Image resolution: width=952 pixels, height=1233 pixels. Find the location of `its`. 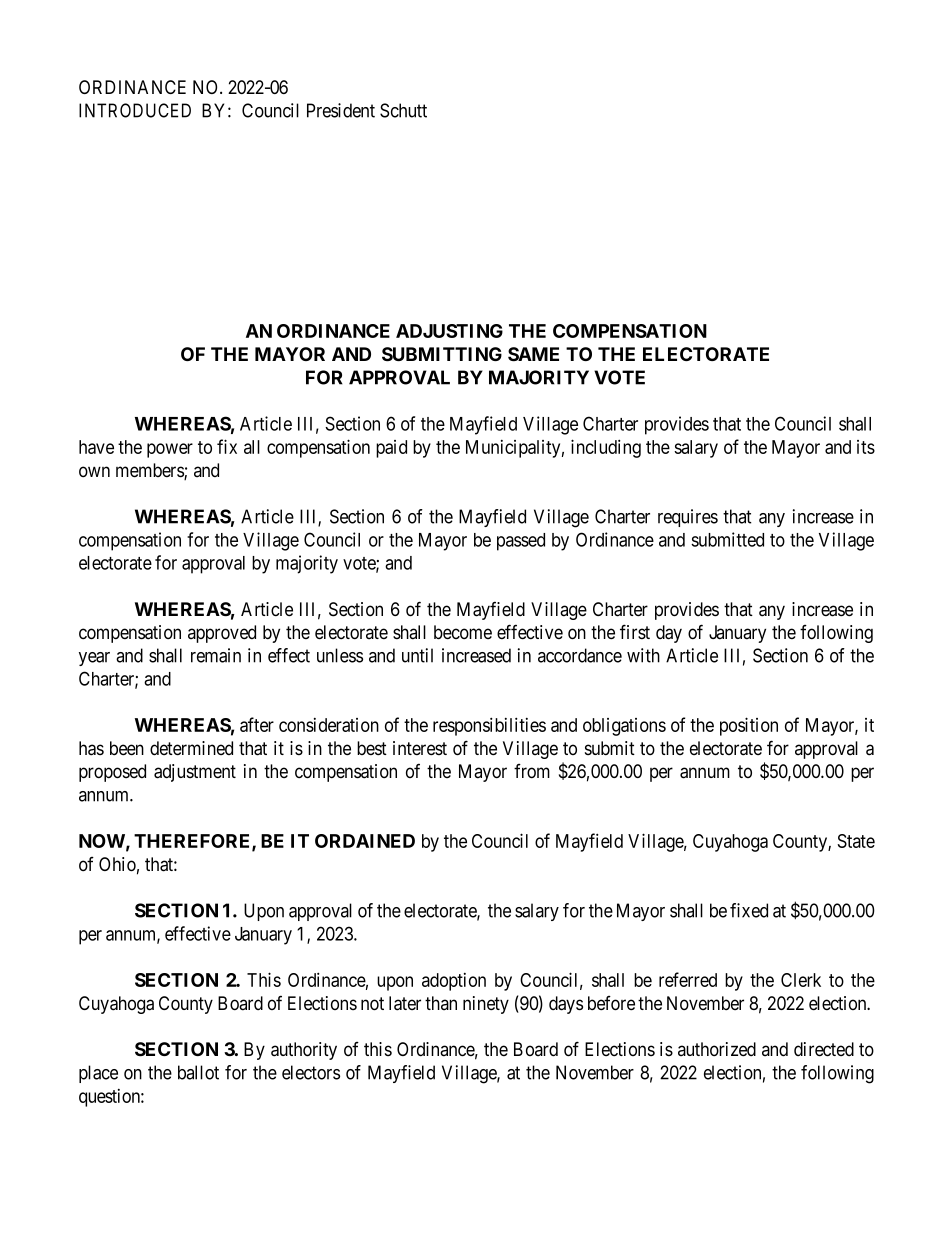

its is located at coordinates (866, 447).
